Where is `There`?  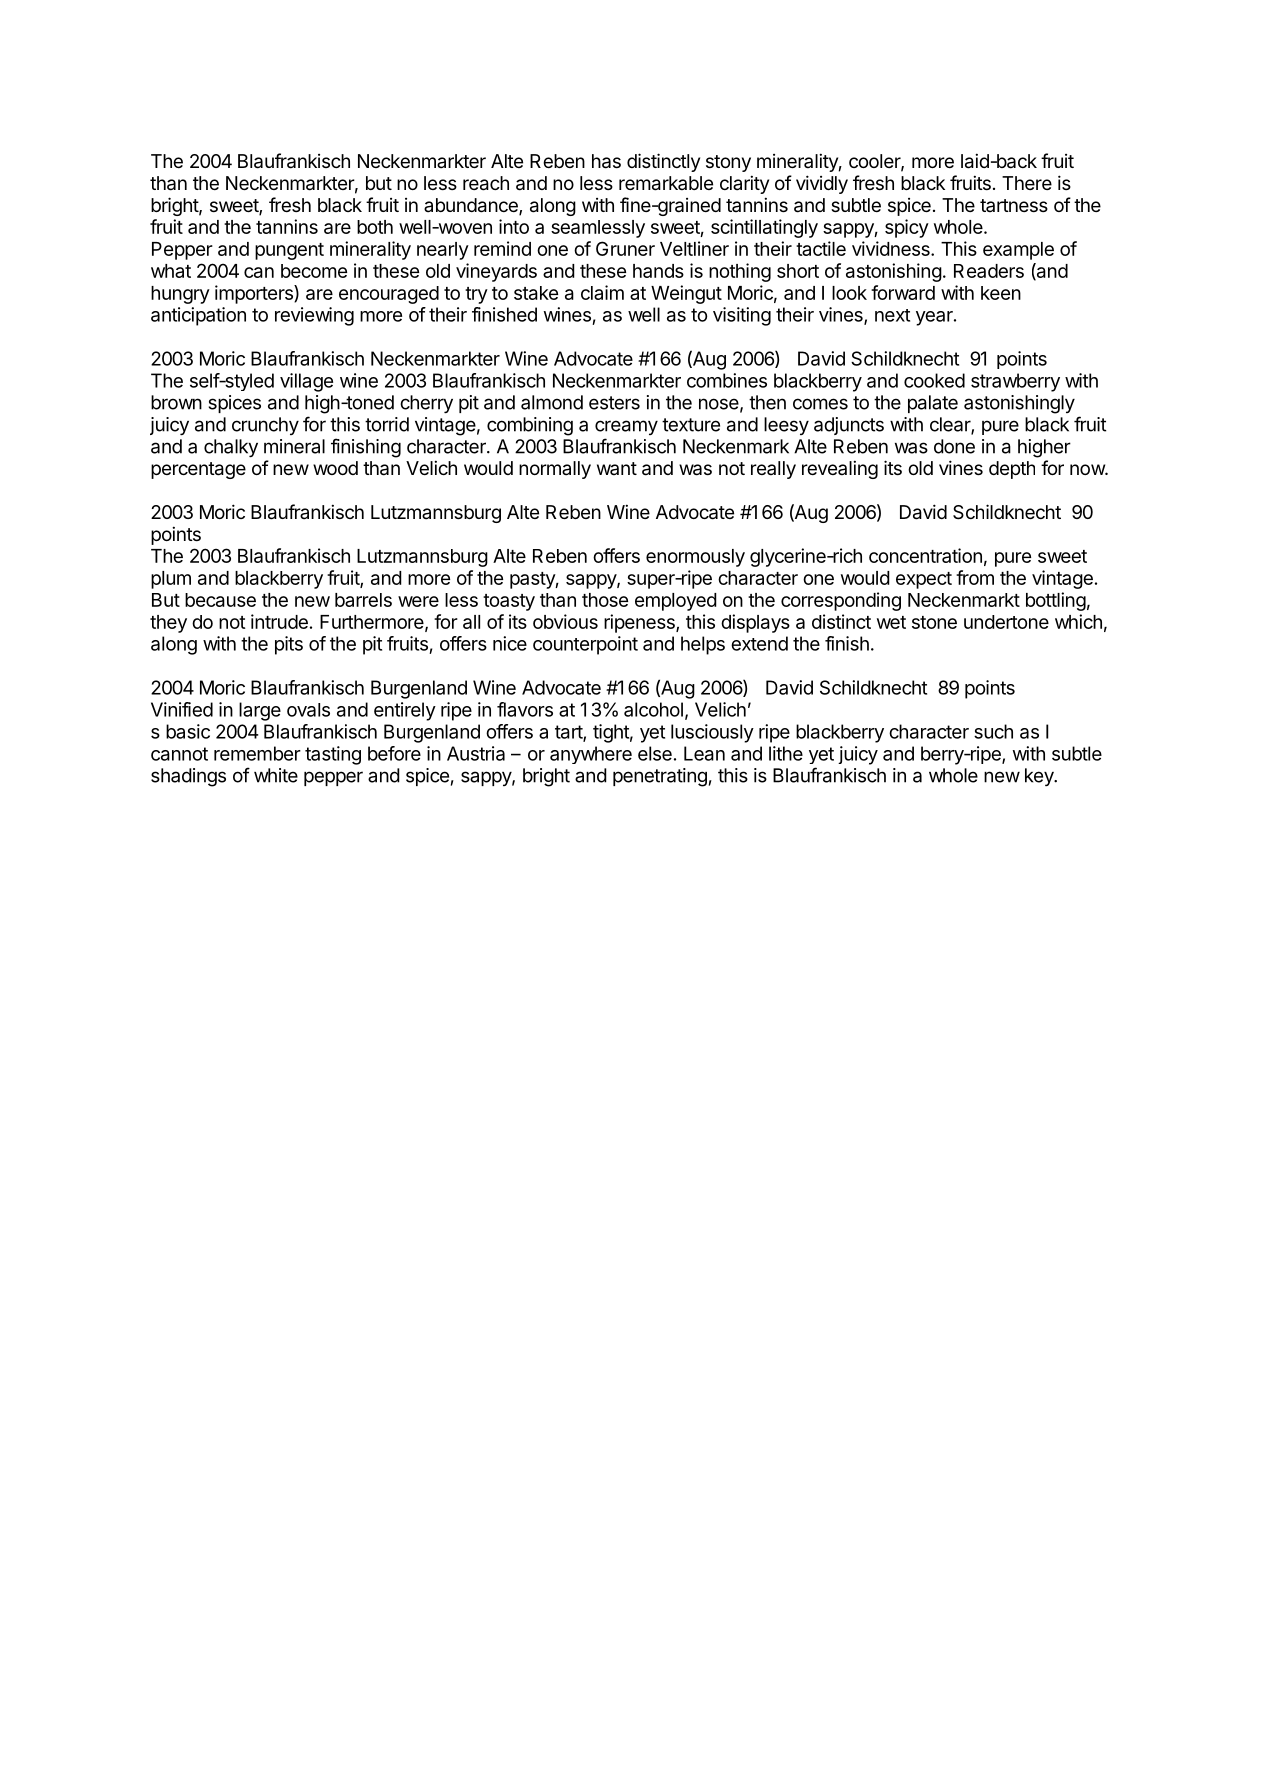
There is located at coordinates (1027, 183).
